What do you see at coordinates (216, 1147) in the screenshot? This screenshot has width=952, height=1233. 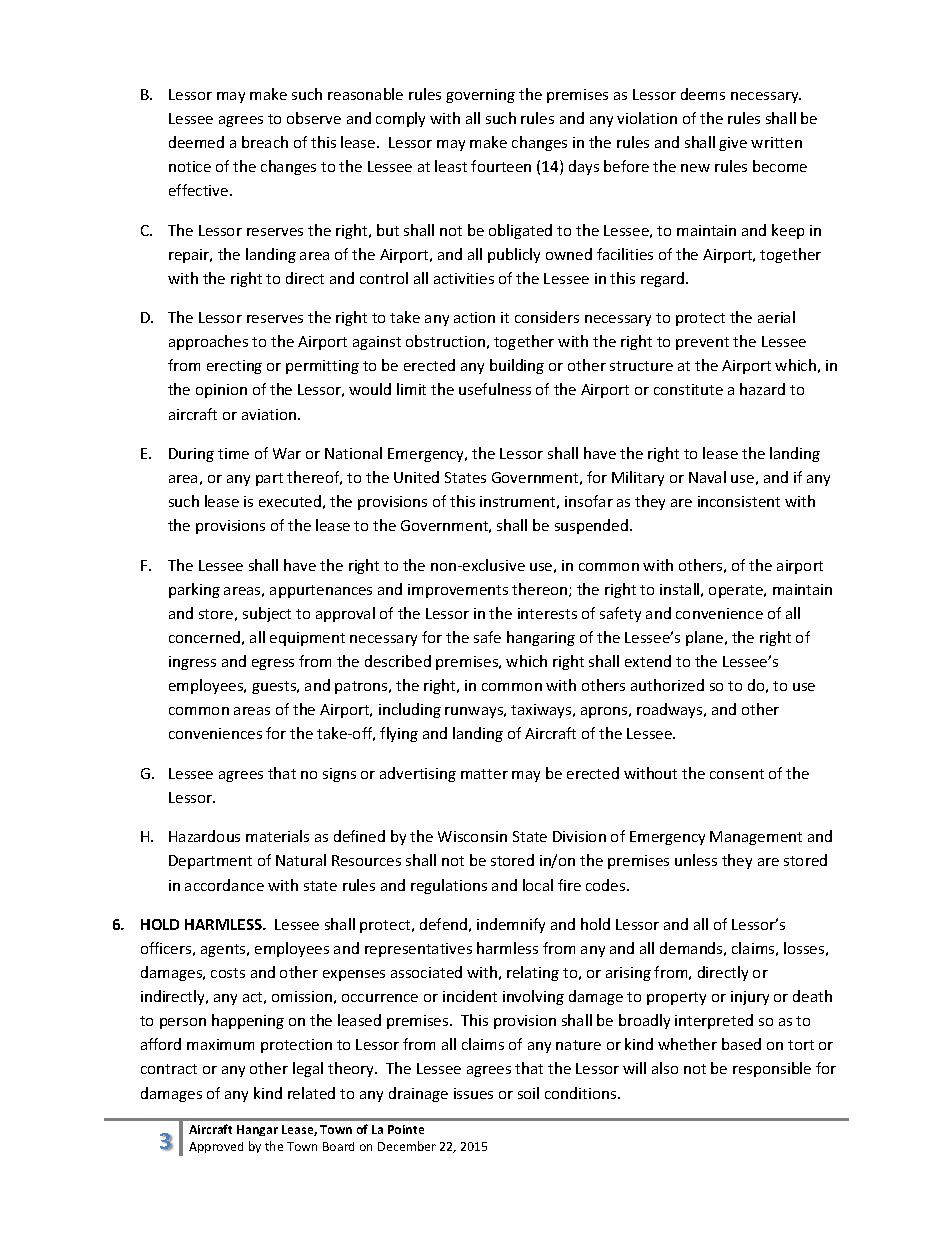 I see `Approved` at bounding box center [216, 1147].
